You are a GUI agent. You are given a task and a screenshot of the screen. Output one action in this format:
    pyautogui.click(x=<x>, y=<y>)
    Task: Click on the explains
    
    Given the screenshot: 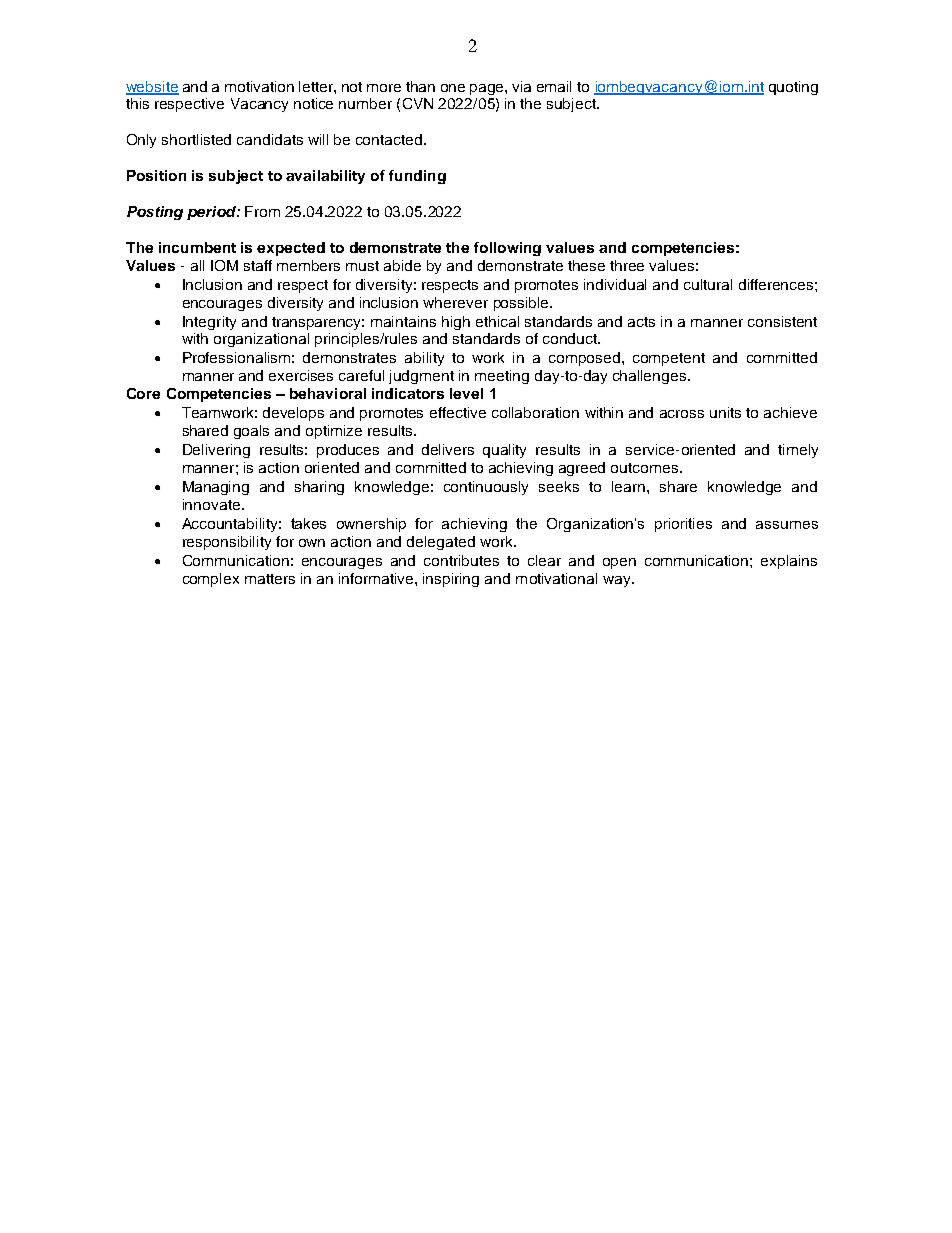 What is the action you would take?
    pyautogui.click(x=789, y=562)
